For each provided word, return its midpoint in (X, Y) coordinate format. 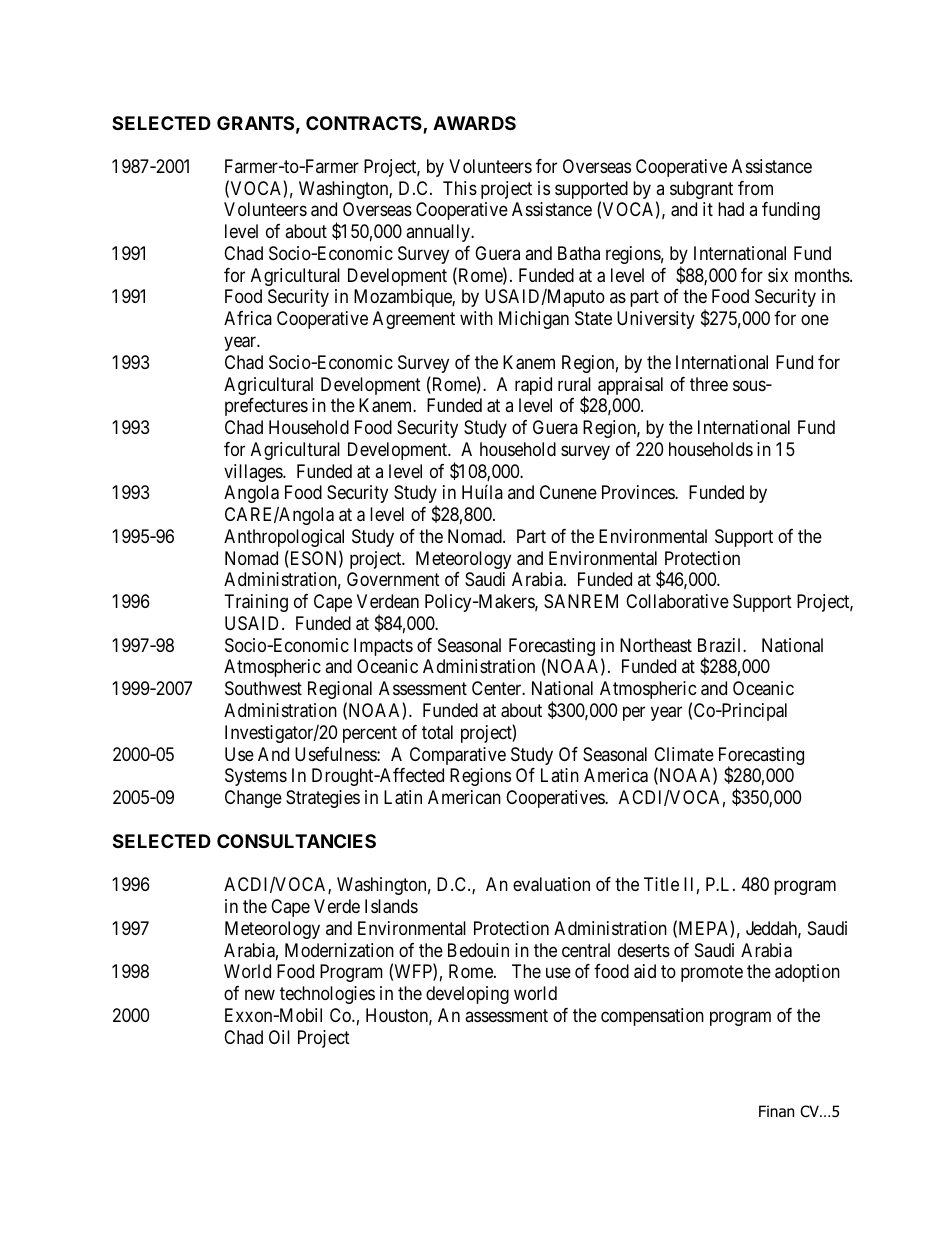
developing (467, 995)
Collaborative (677, 601)
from (755, 188)
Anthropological (284, 538)
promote (712, 974)
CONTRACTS (365, 124)
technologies (327, 995)
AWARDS (474, 123)
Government (393, 579)
